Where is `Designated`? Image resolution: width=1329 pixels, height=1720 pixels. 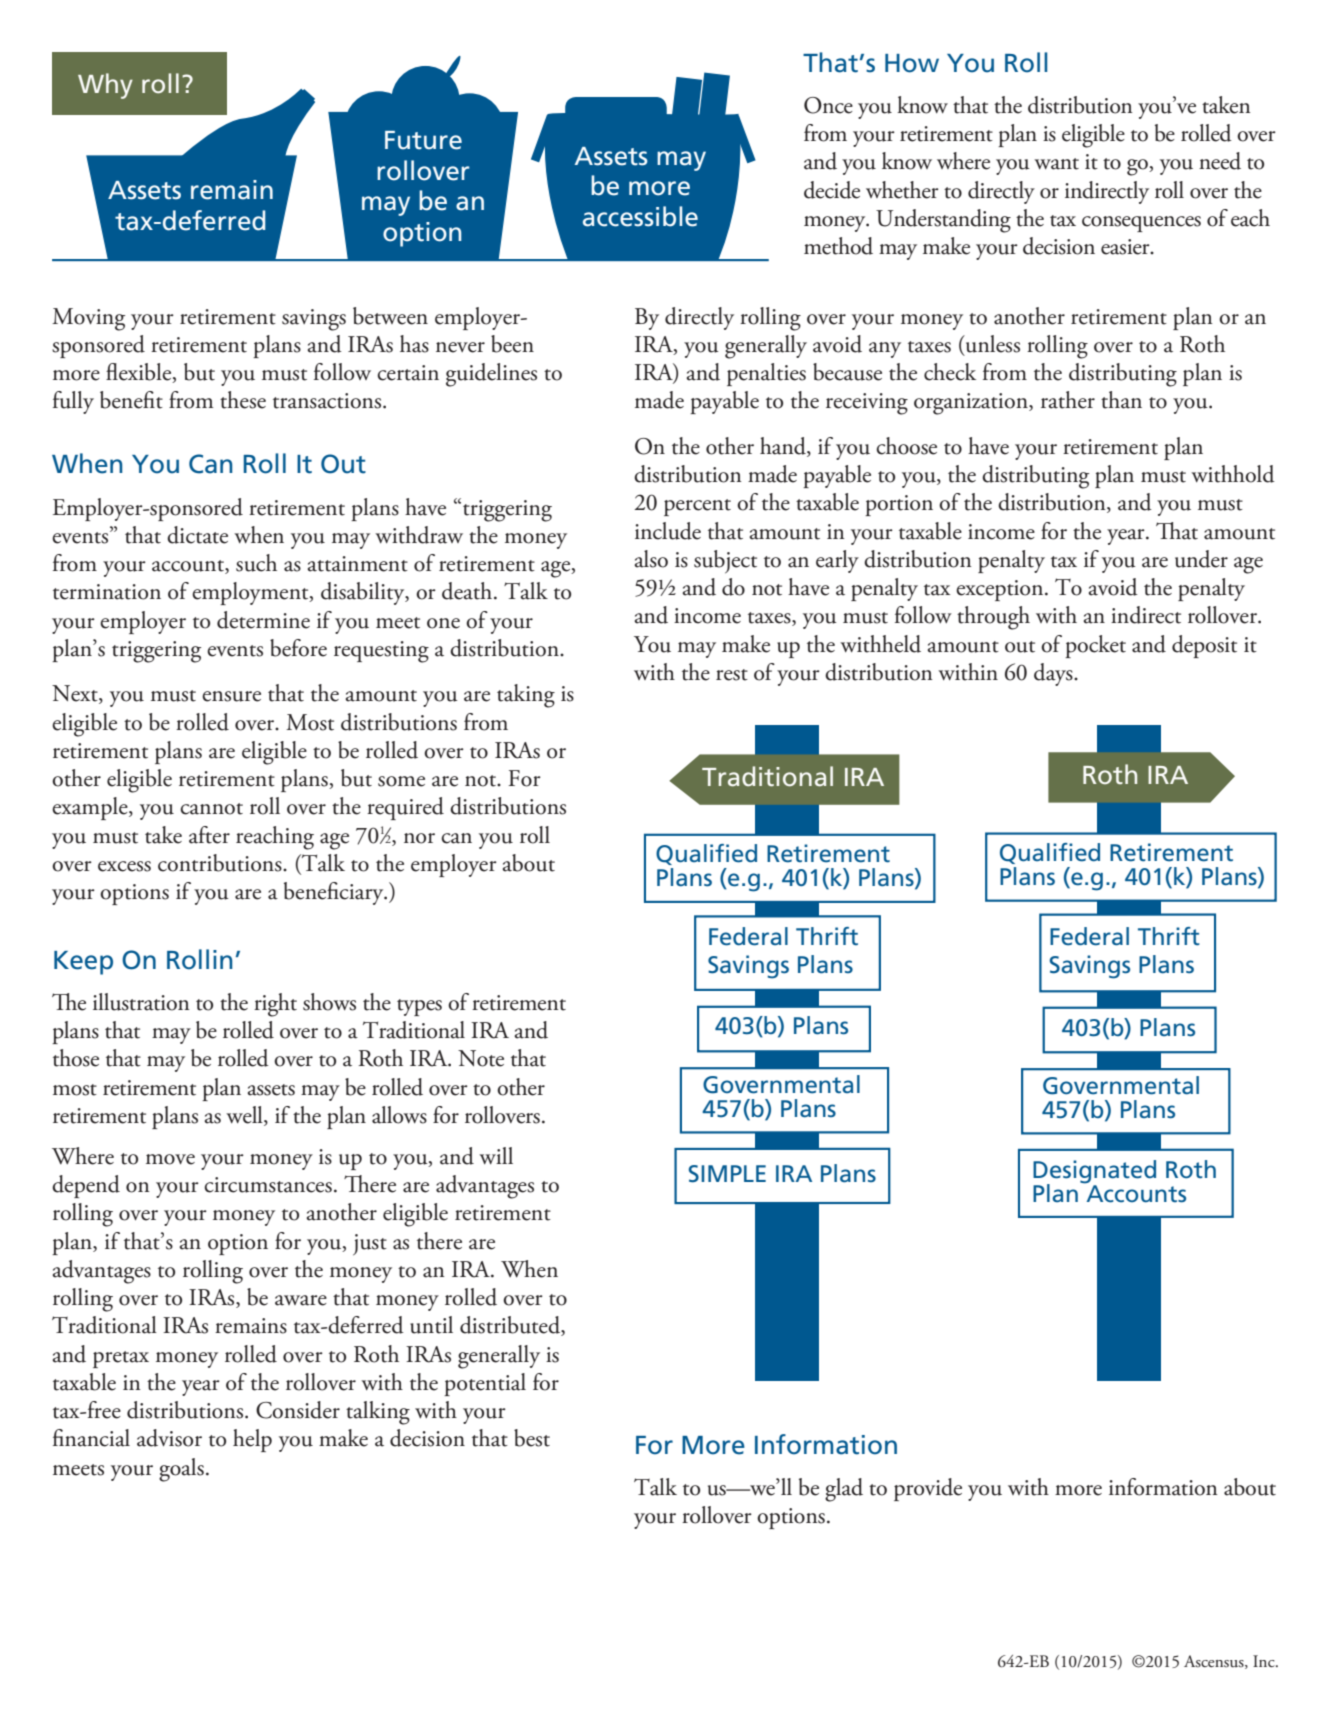
Designated is located at coordinates (1094, 1173).
